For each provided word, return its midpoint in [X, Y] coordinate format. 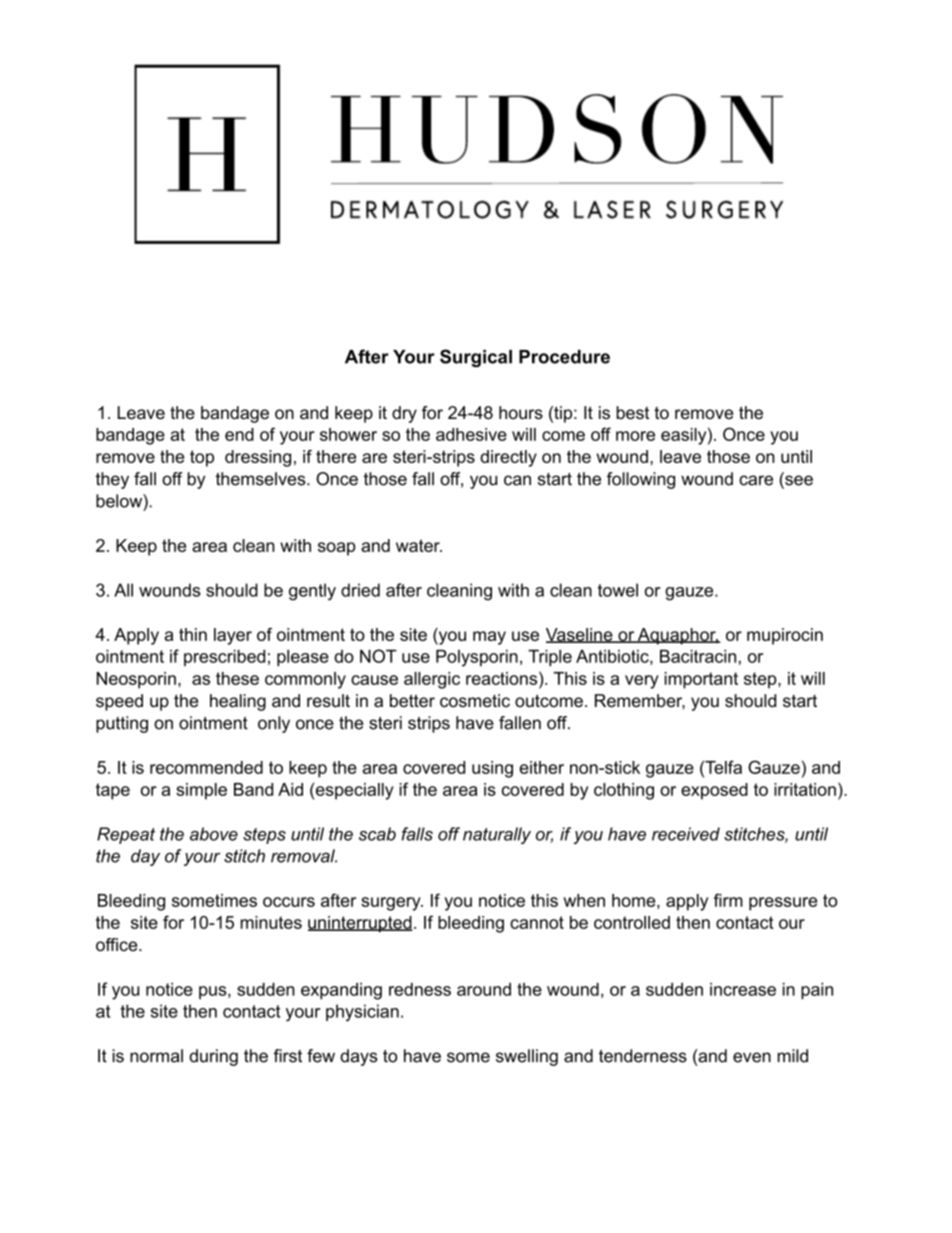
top [202, 458]
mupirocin [785, 636]
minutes [271, 922]
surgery [392, 904]
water [419, 545]
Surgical [476, 358]
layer [233, 636]
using [492, 769]
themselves [262, 479]
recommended [206, 767]
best [632, 413]
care [756, 480]
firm [728, 900]
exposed [714, 791]
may [489, 638]
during [213, 1057]
